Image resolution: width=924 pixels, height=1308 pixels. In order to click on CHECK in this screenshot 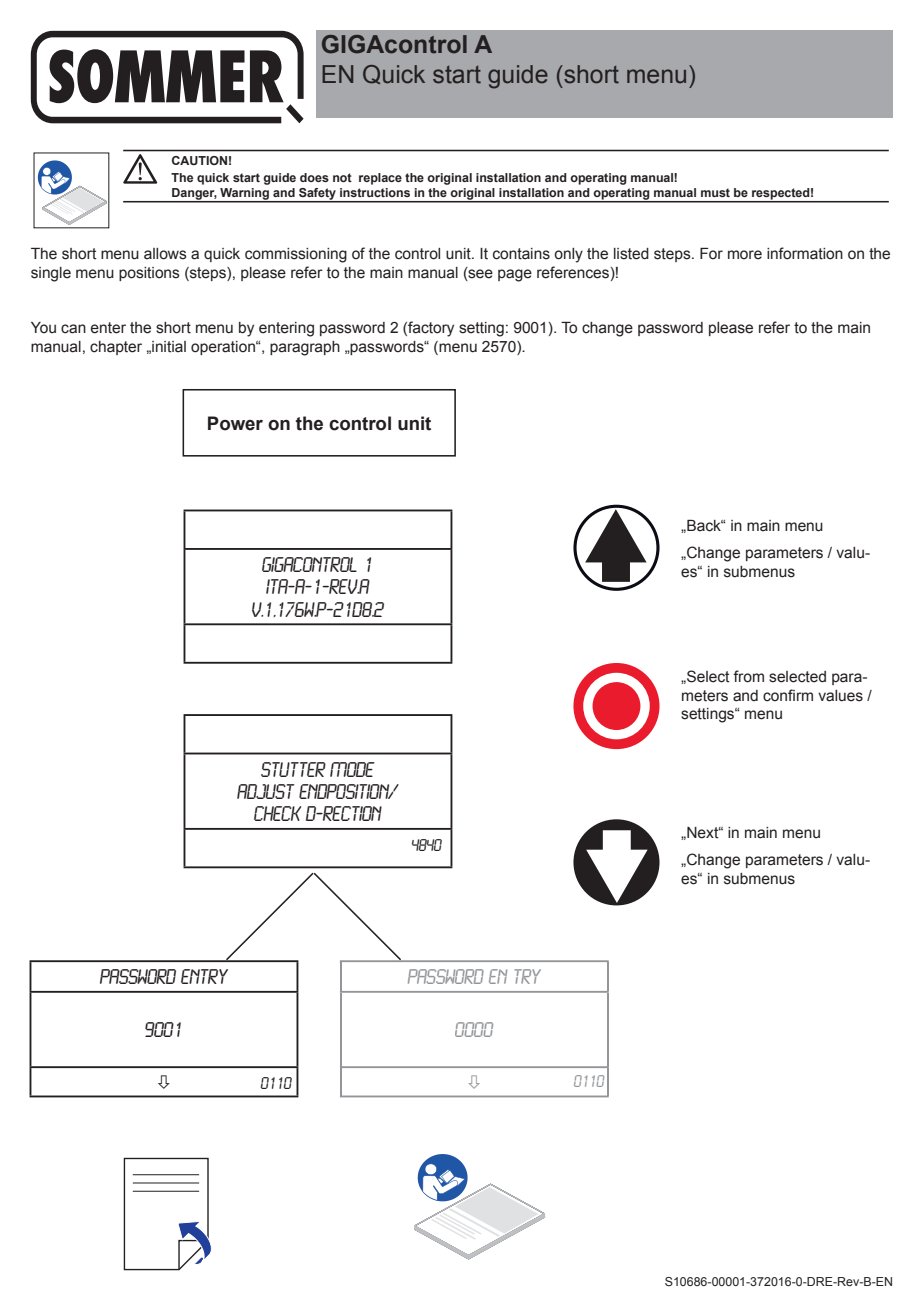, I will do `click(277, 813)`.
